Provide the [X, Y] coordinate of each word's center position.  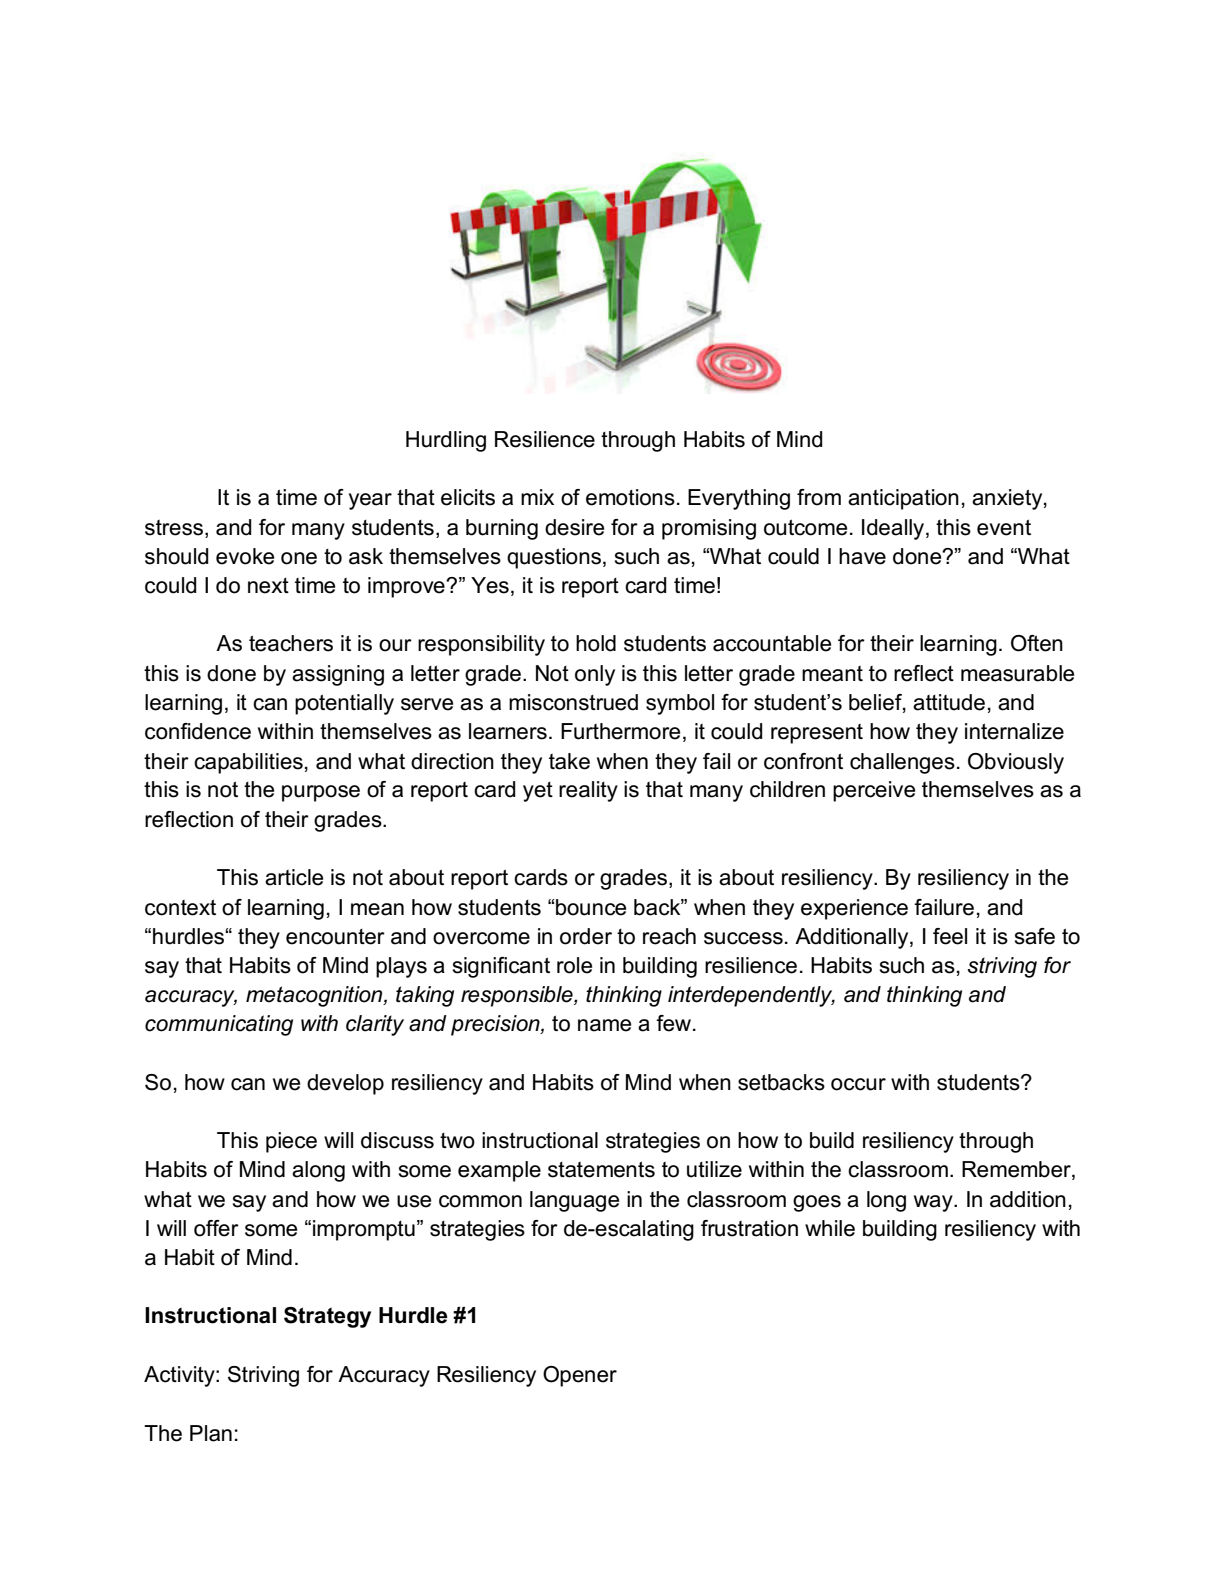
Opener [580, 1376]
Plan [211, 1433]
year [370, 501]
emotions [630, 497]
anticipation [903, 499]
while [830, 1228]
